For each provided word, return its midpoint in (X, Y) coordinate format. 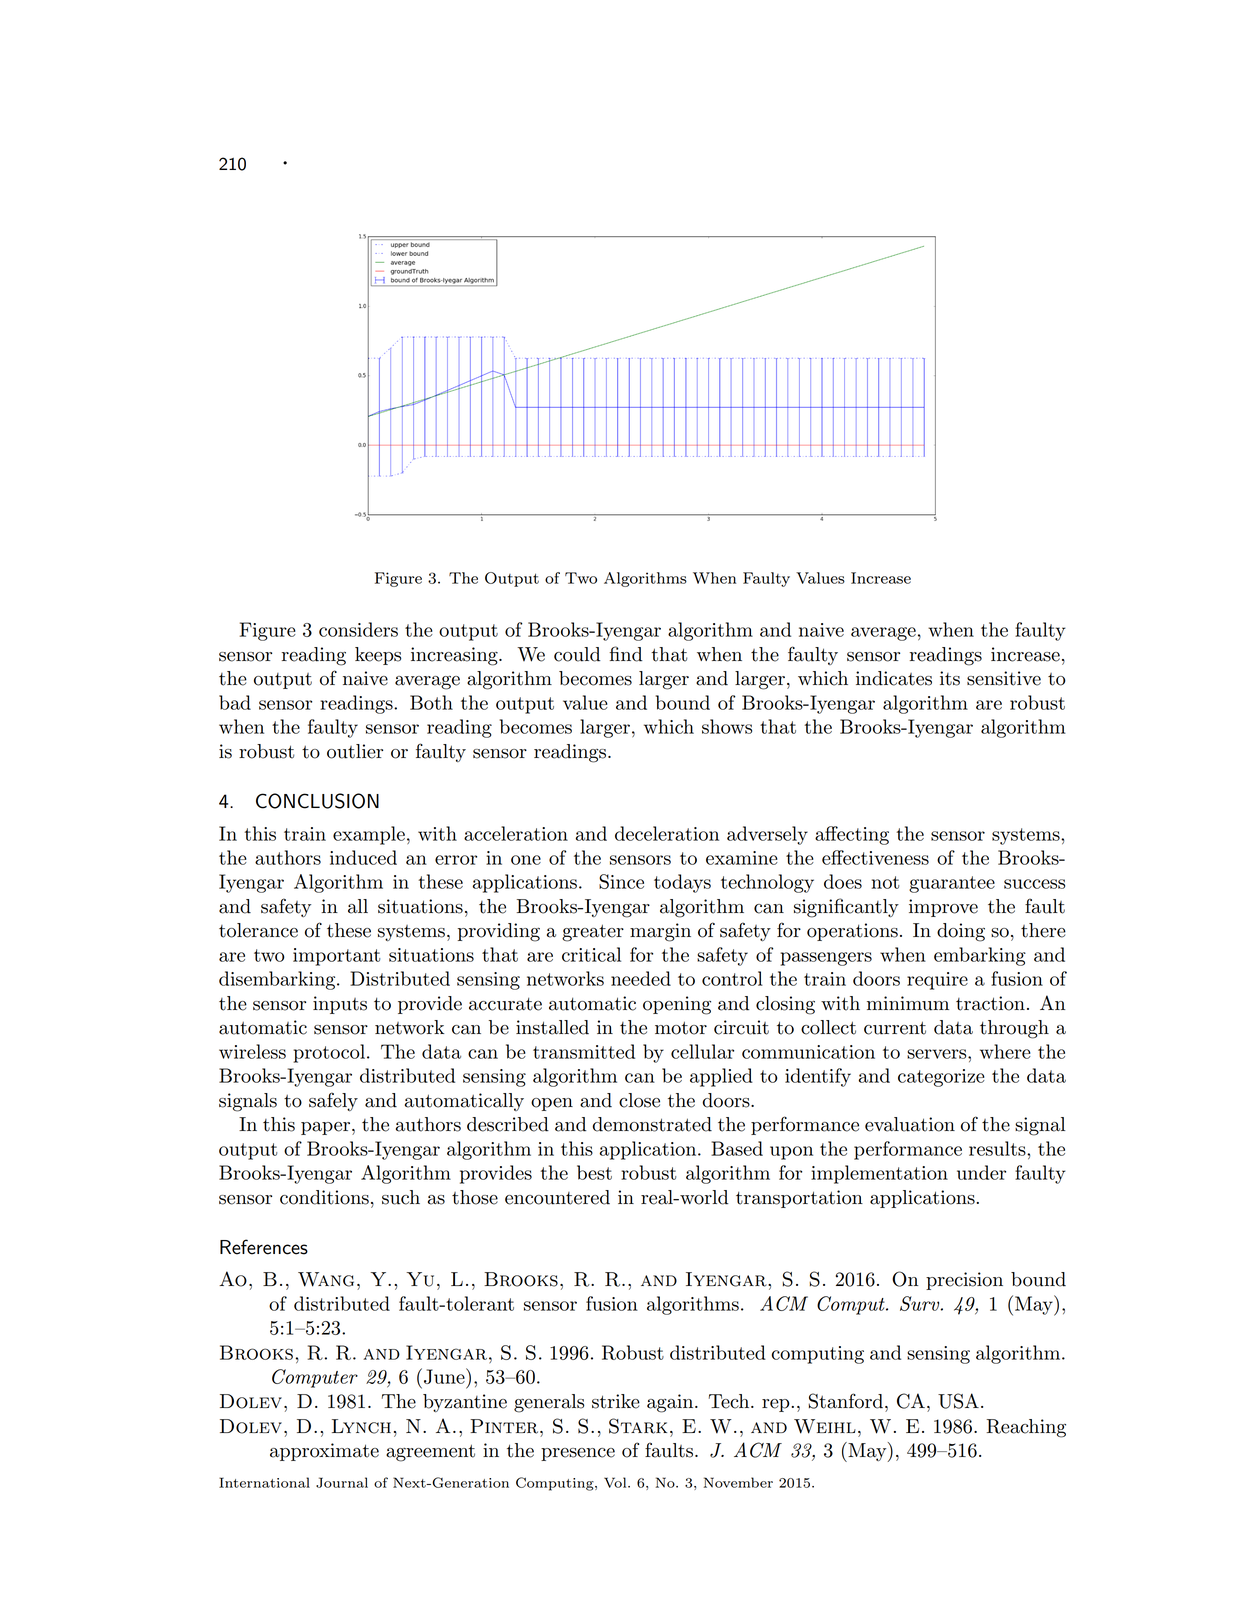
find (625, 654)
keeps (378, 656)
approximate (324, 1452)
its (950, 678)
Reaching (1026, 1428)
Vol (616, 1482)
